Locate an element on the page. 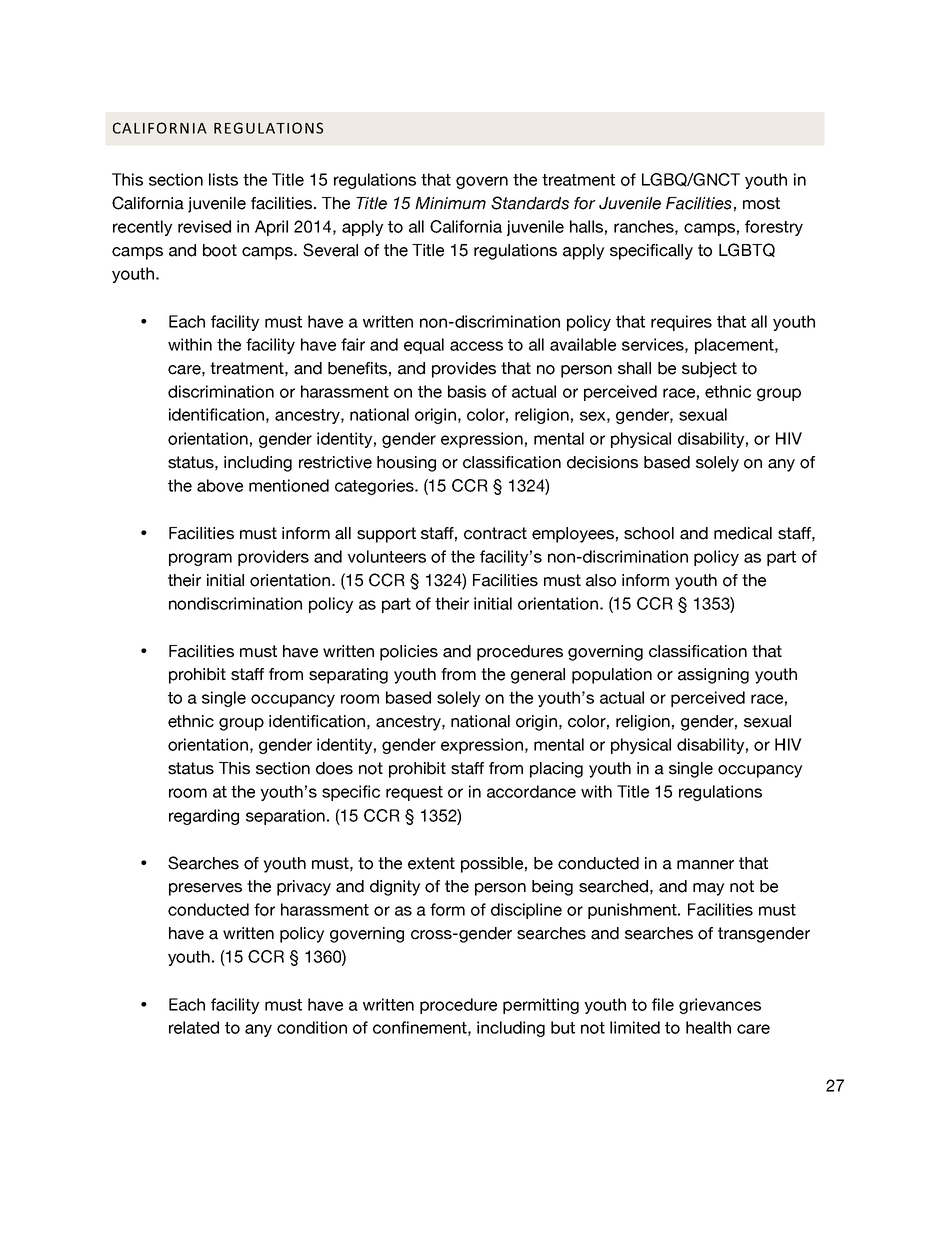 This document has width=952, height=1233. permitting is located at coordinates (541, 1006).
